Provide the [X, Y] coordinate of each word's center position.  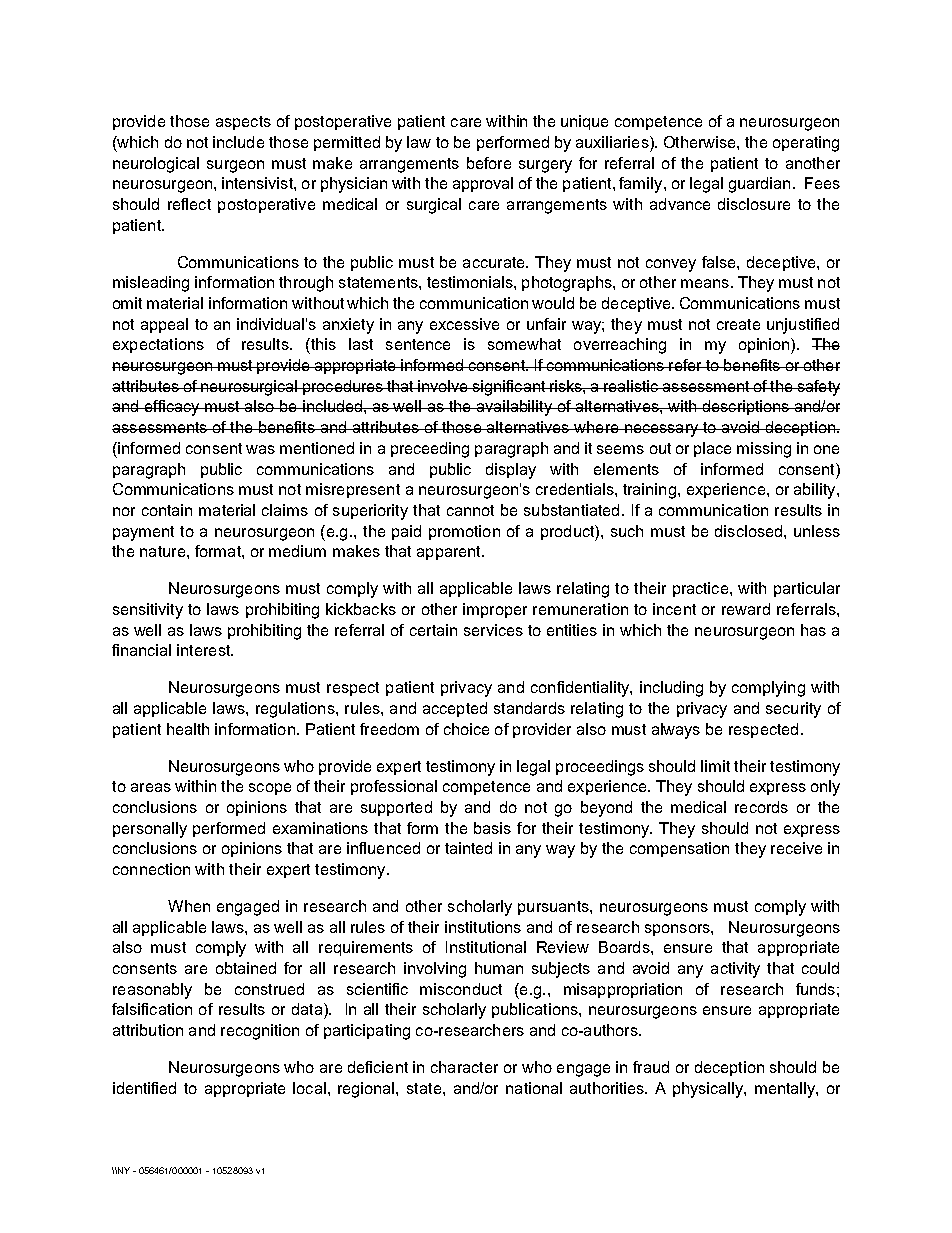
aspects [243, 123]
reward [746, 609]
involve [444, 386]
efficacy [172, 408]
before [489, 163]
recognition [260, 1032]
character [464, 1067]
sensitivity [148, 611]
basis [492, 828]
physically [709, 1090]
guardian [759, 185]
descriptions [745, 407]
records [761, 807]
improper [495, 610]
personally [150, 830]
